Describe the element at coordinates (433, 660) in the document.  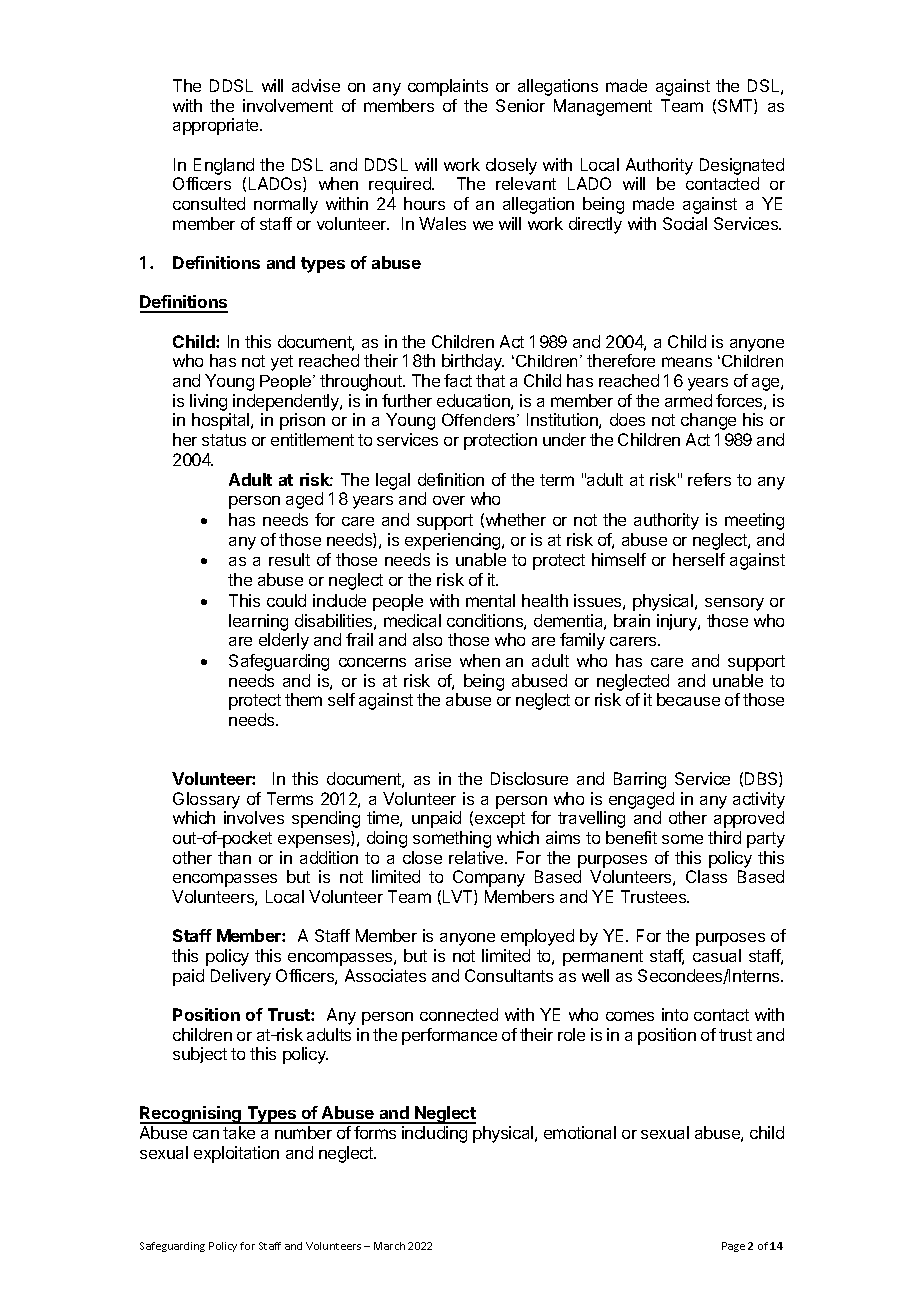
I see `arise` at that location.
